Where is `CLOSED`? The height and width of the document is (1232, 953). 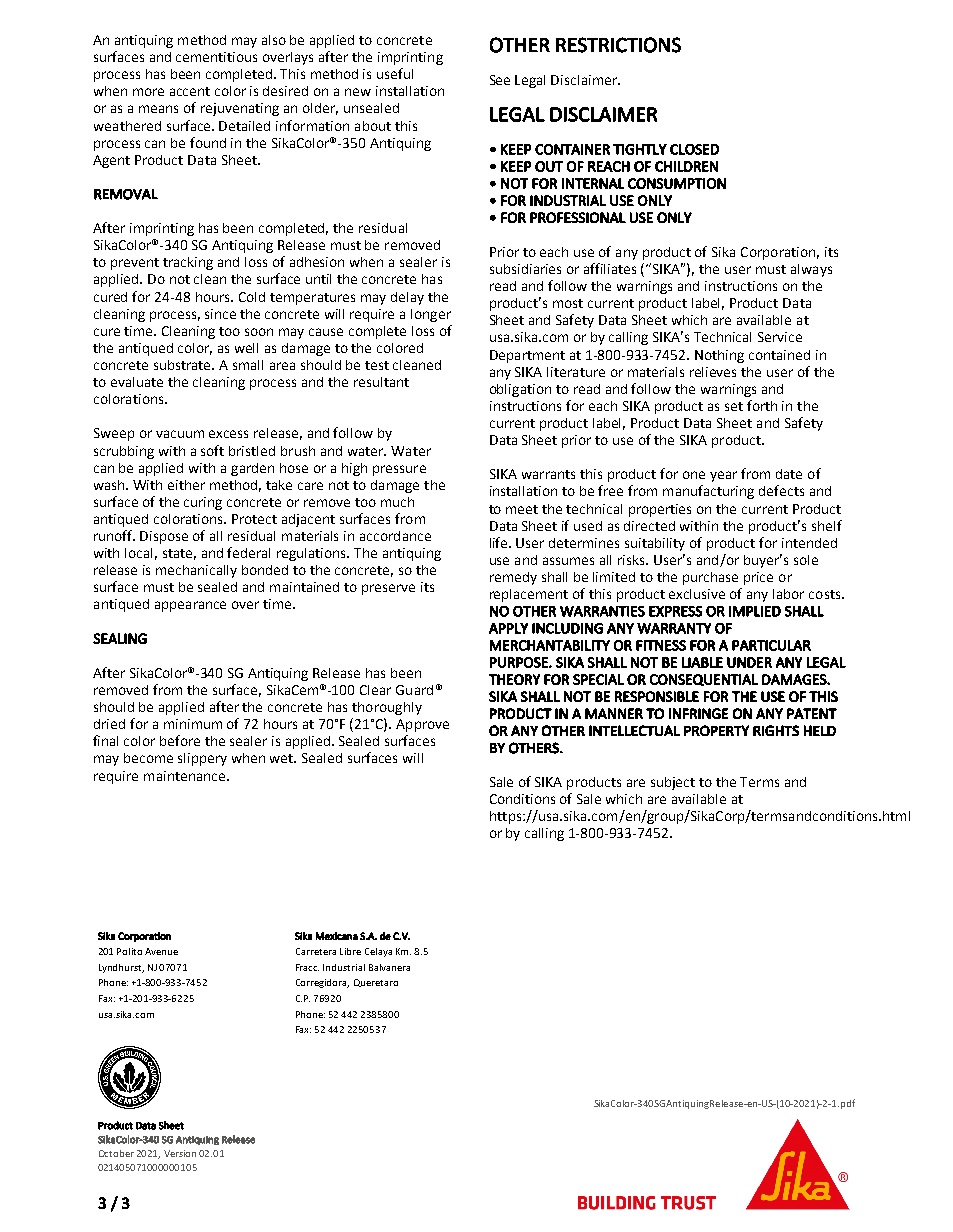
CLOSED is located at coordinates (694, 149).
